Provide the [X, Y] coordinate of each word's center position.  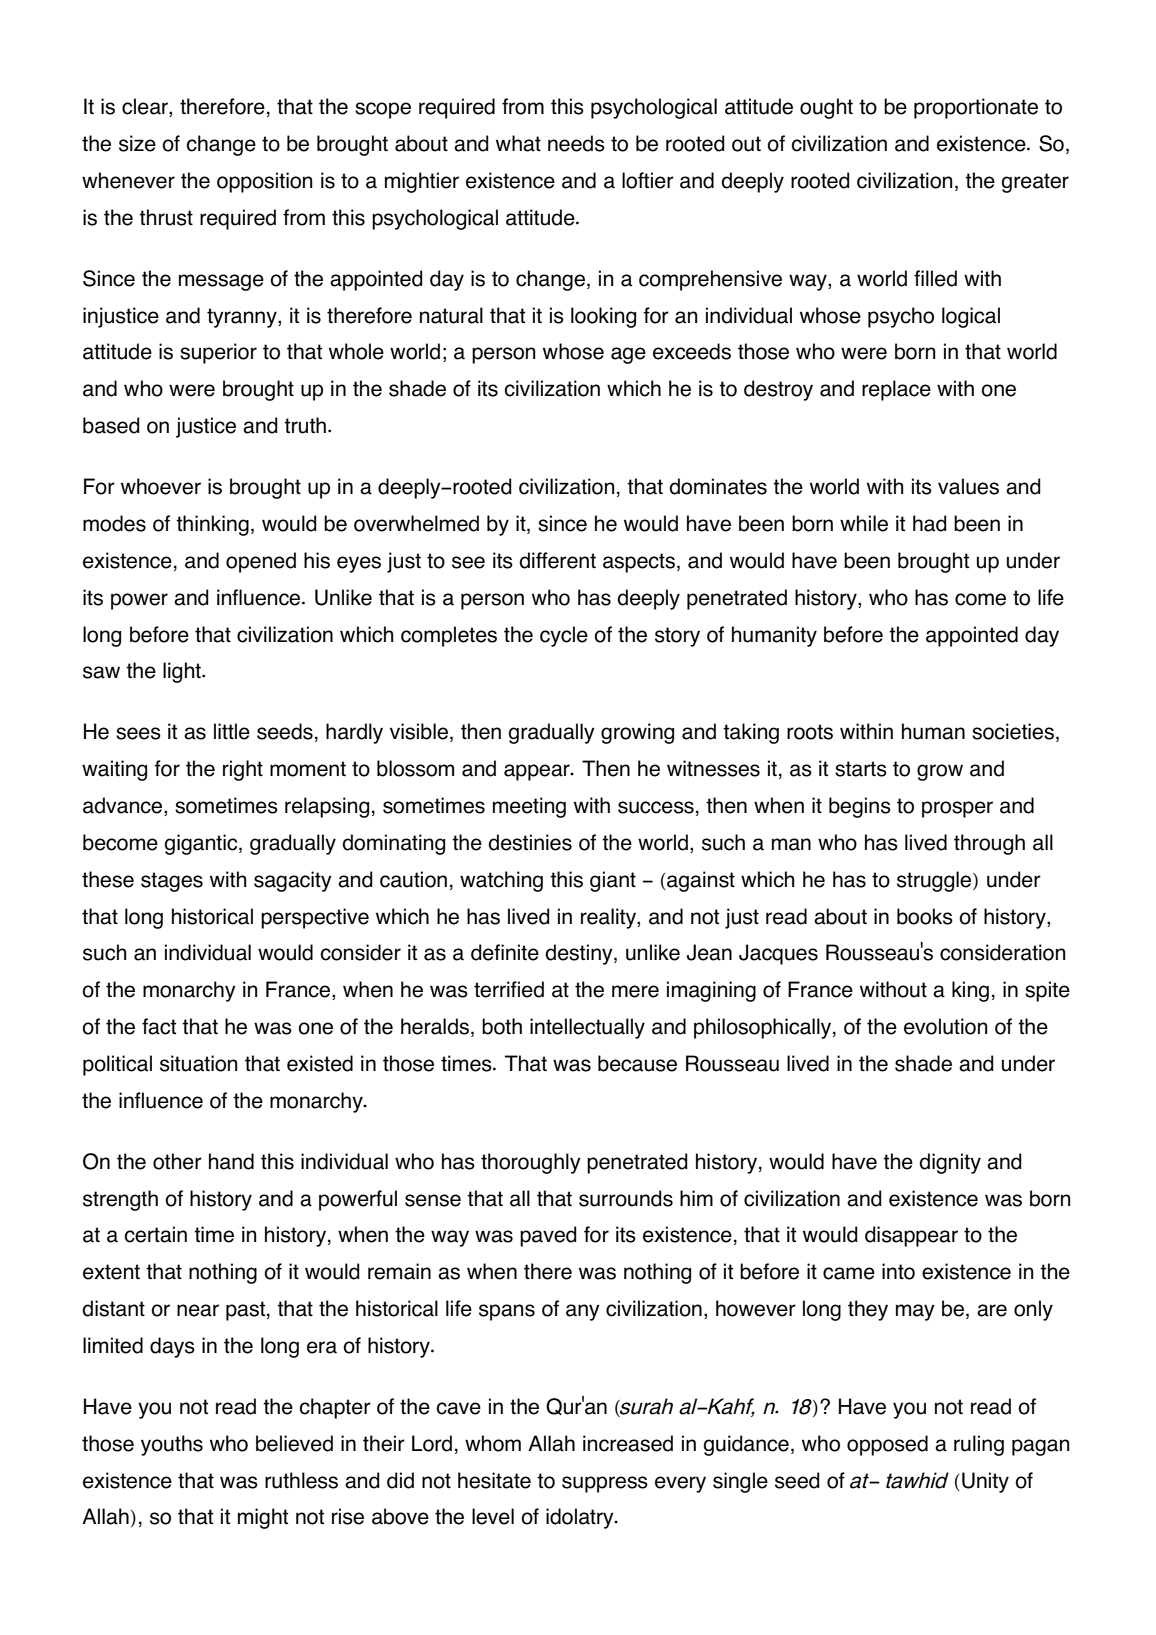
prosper [957, 809]
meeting [529, 807]
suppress [605, 1484]
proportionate [976, 108]
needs [576, 143]
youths [172, 1445]
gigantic [202, 844]
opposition [265, 182]
